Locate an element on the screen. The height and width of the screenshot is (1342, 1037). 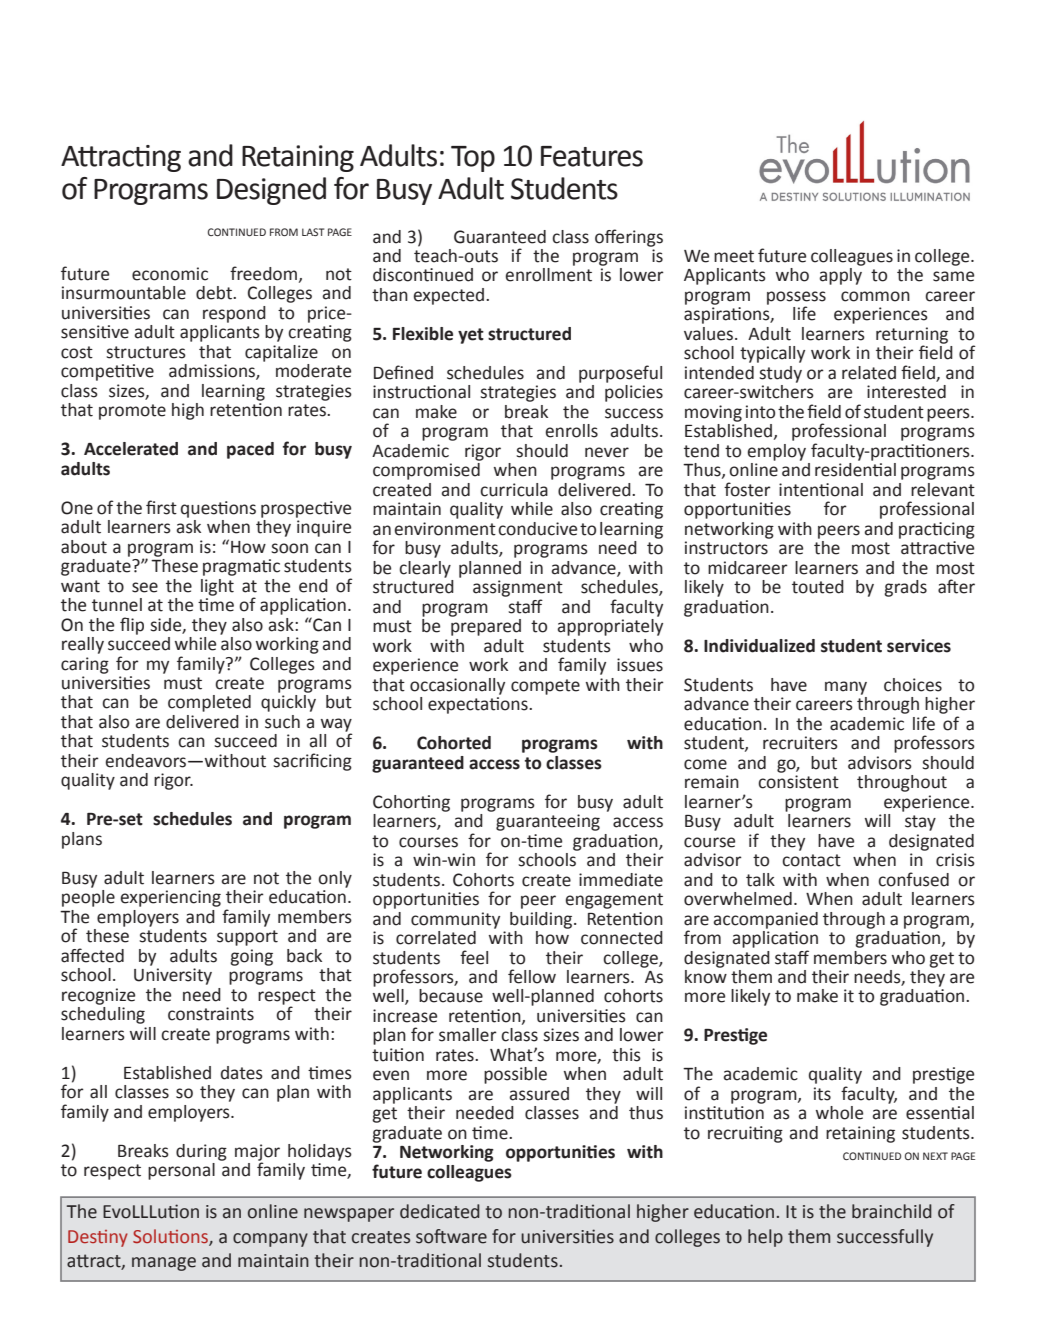
Top is located at coordinates (473, 159).
